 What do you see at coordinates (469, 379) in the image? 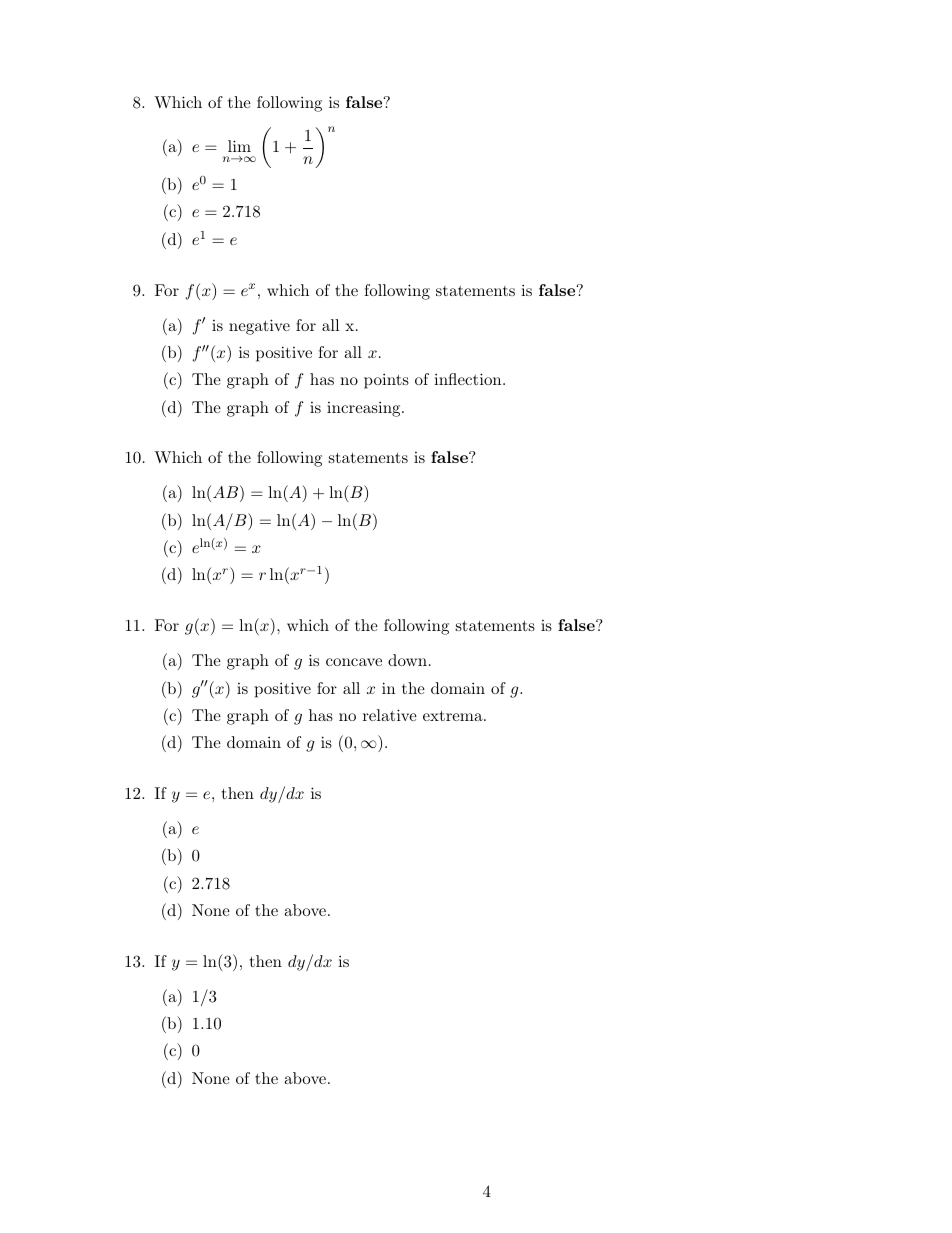
I see `inflection` at bounding box center [469, 379].
